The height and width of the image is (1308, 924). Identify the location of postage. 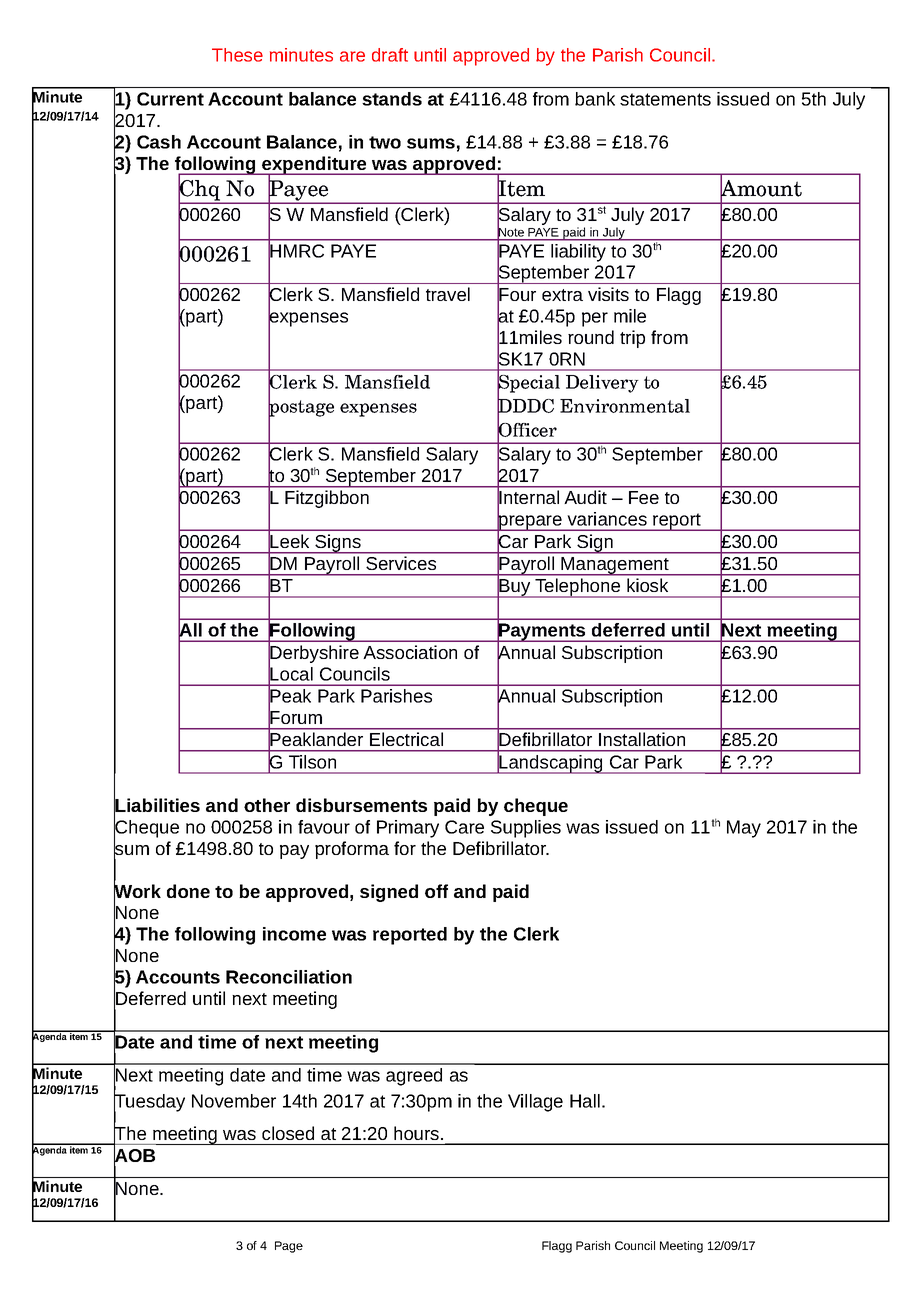
(301, 408).
